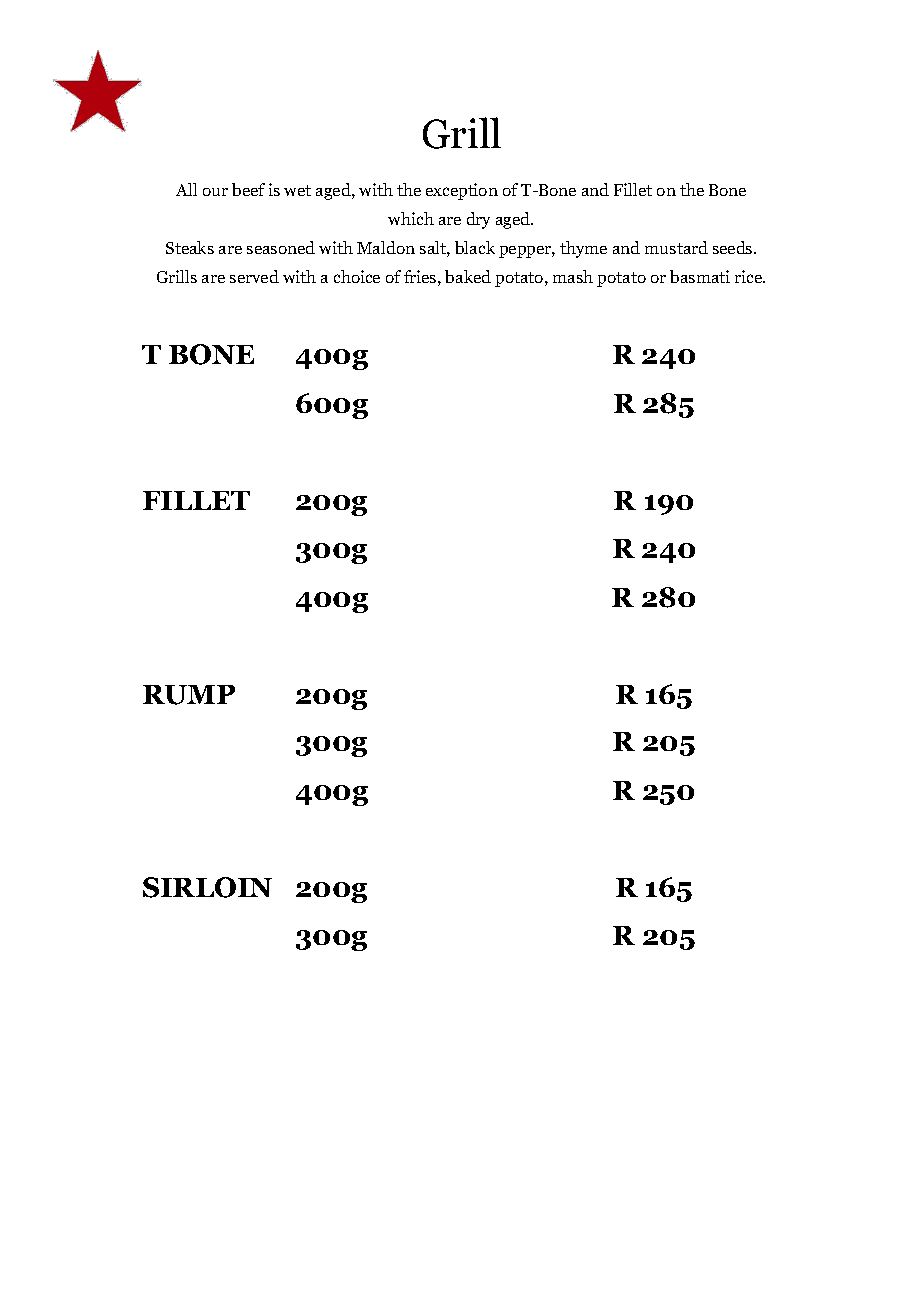 Image resolution: width=924 pixels, height=1308 pixels. What do you see at coordinates (468, 276) in the screenshot?
I see `baked` at bounding box center [468, 276].
